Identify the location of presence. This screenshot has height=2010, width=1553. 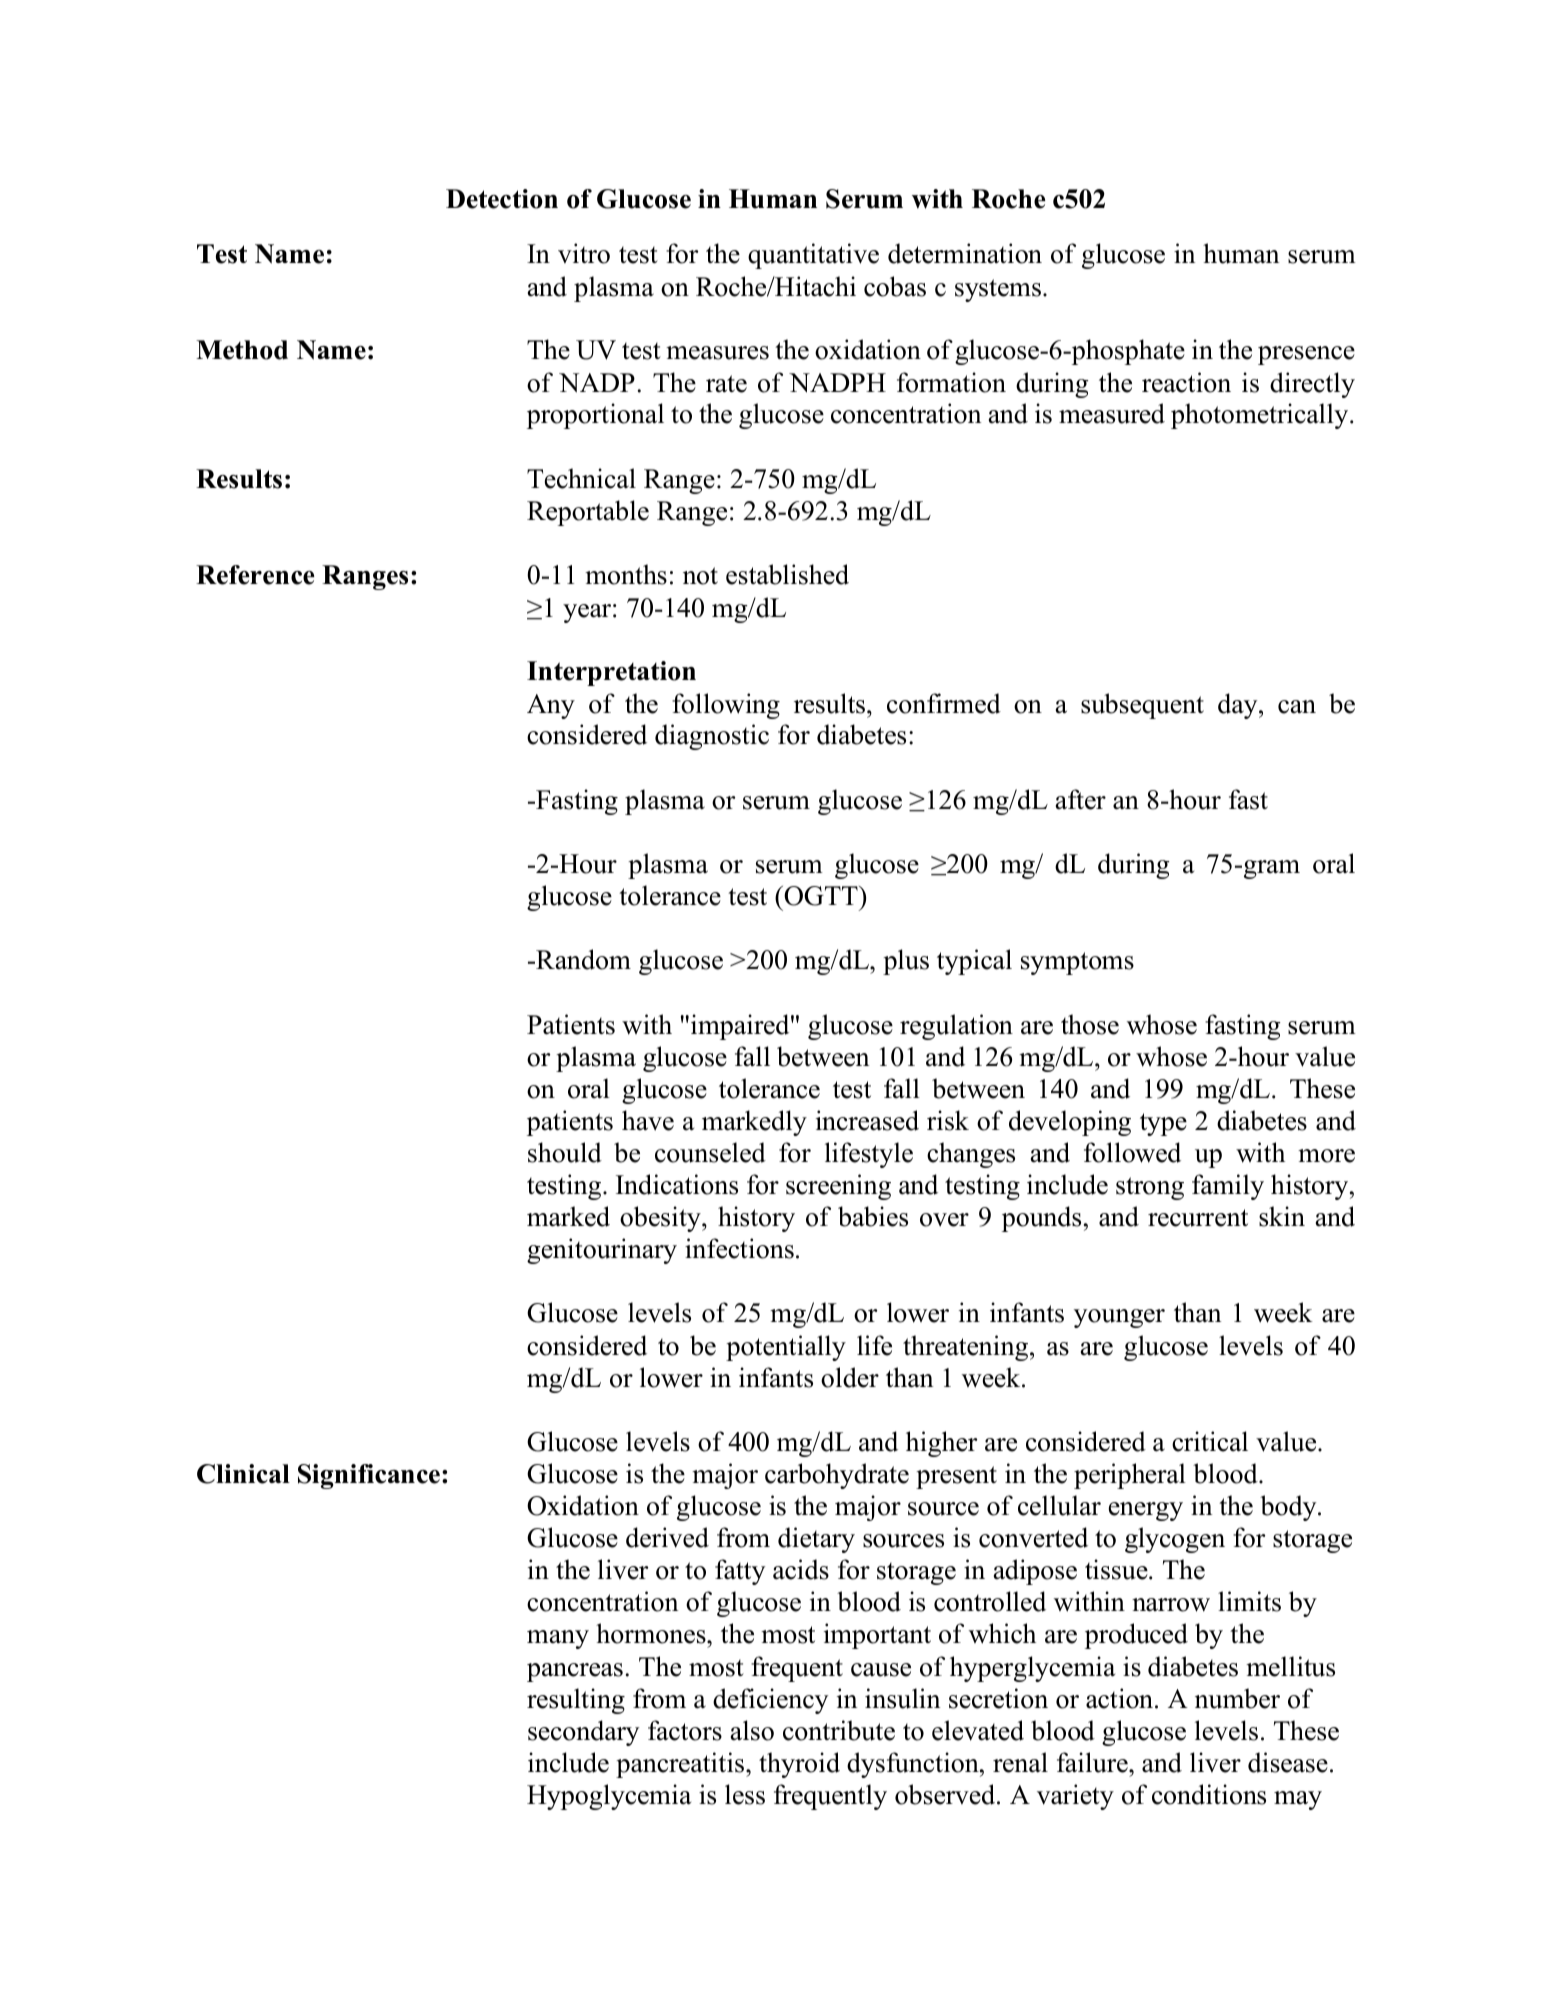
(1306, 355).
